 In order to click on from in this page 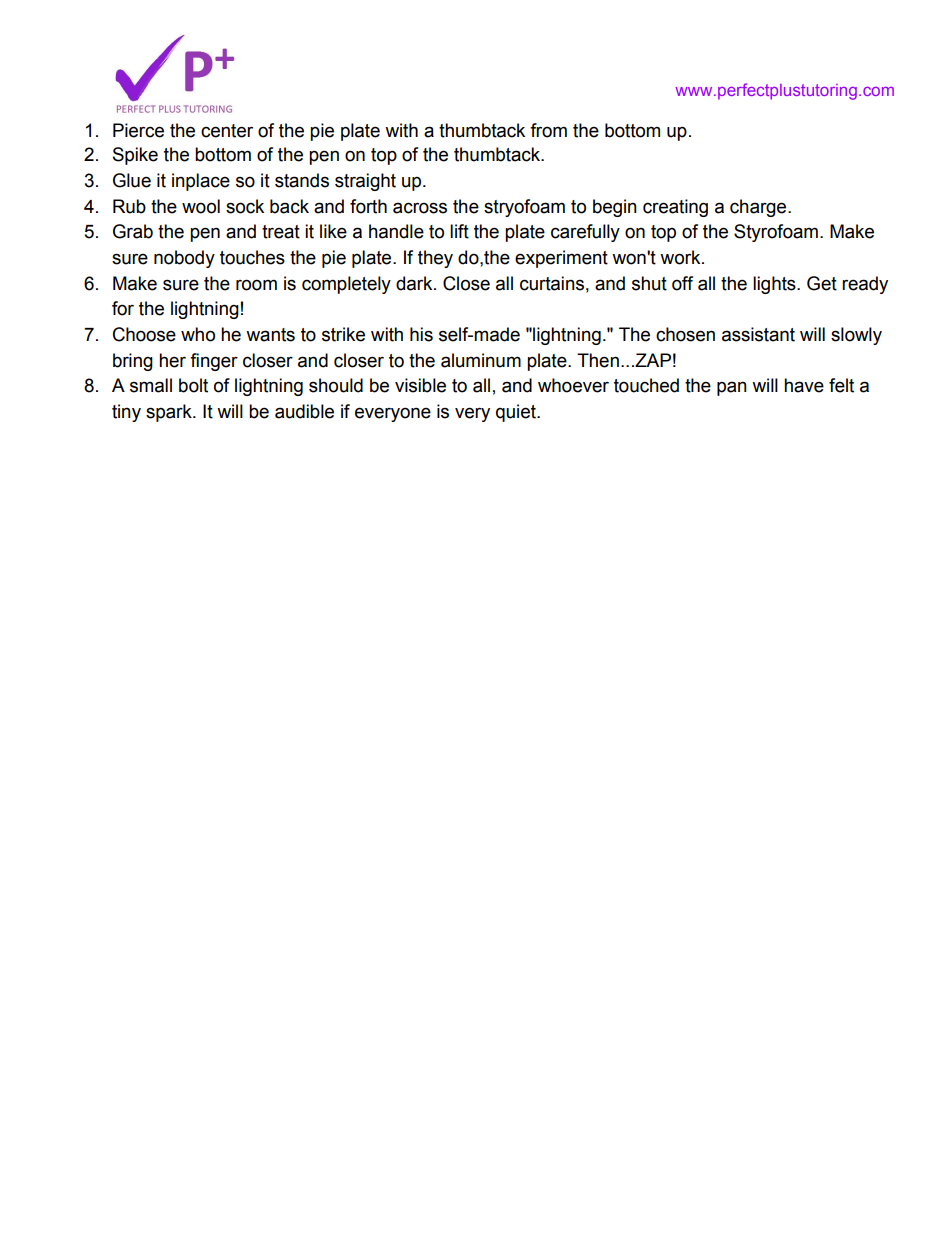, I will do `click(548, 130)`.
